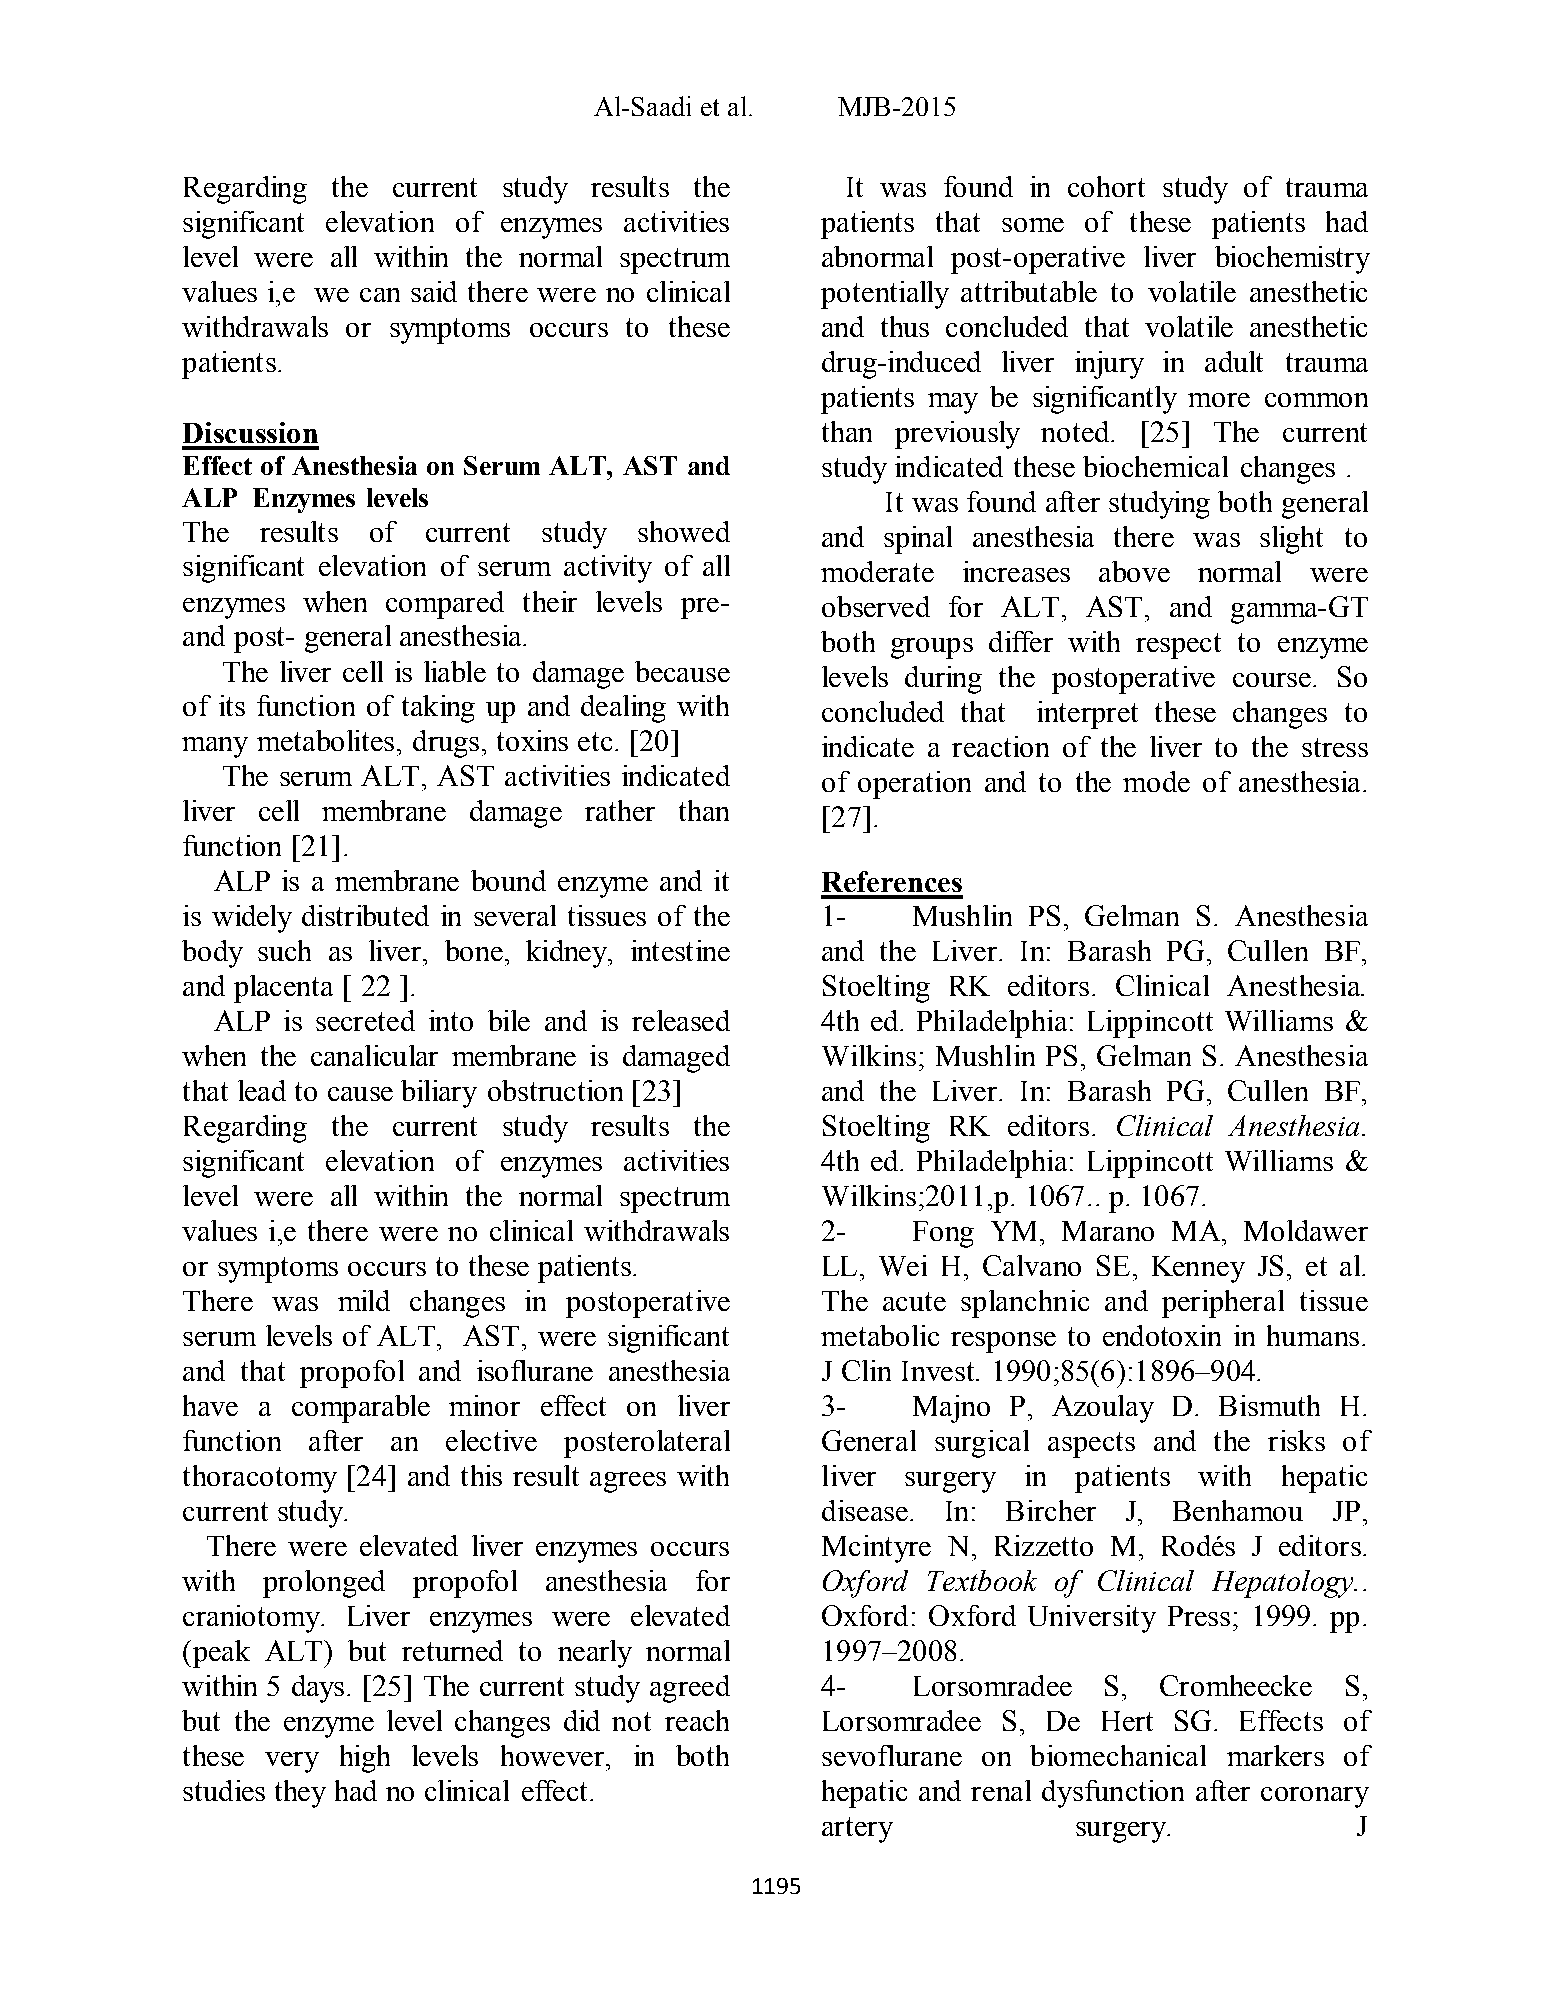 The image size is (1551, 2008). I want to click on secreted, so click(365, 1020).
